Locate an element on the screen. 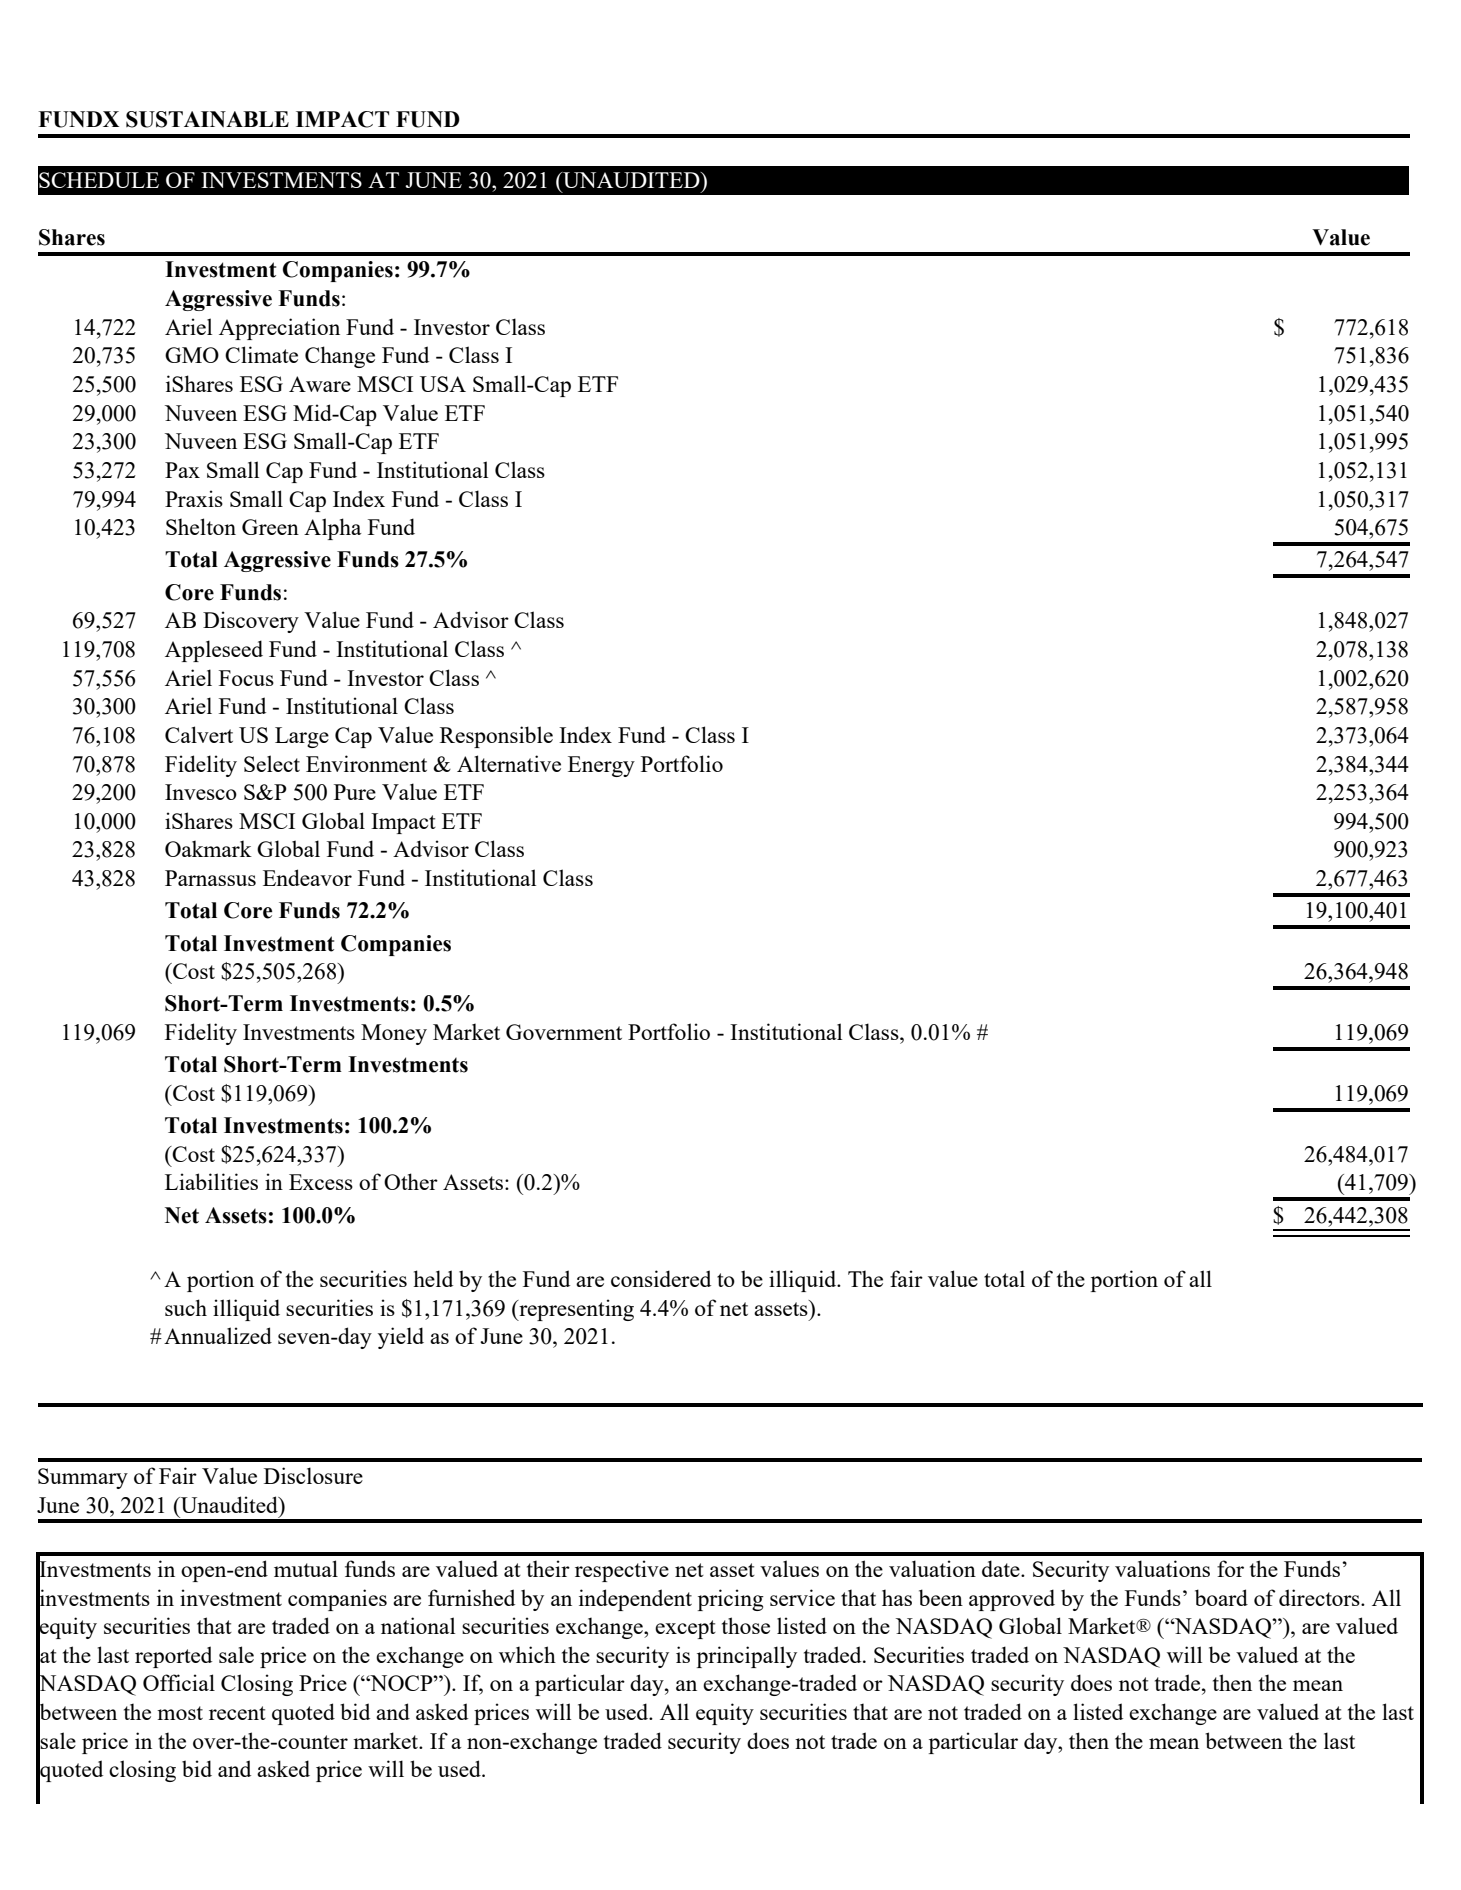 The width and height of the screenshot is (1461, 1890). Shelton is located at coordinates (201, 526).
